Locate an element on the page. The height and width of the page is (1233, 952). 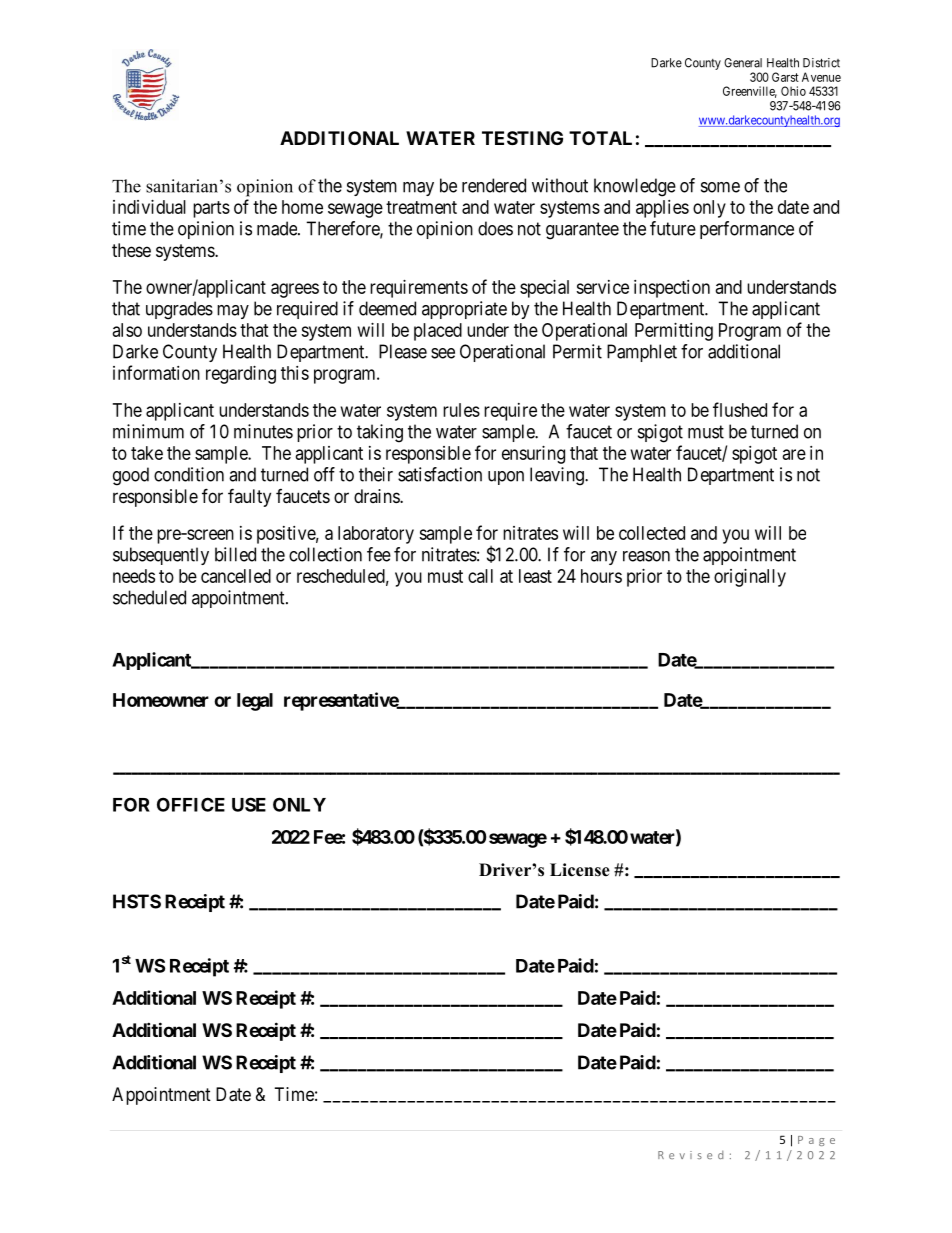
Pamphlet is located at coordinates (642, 353).
